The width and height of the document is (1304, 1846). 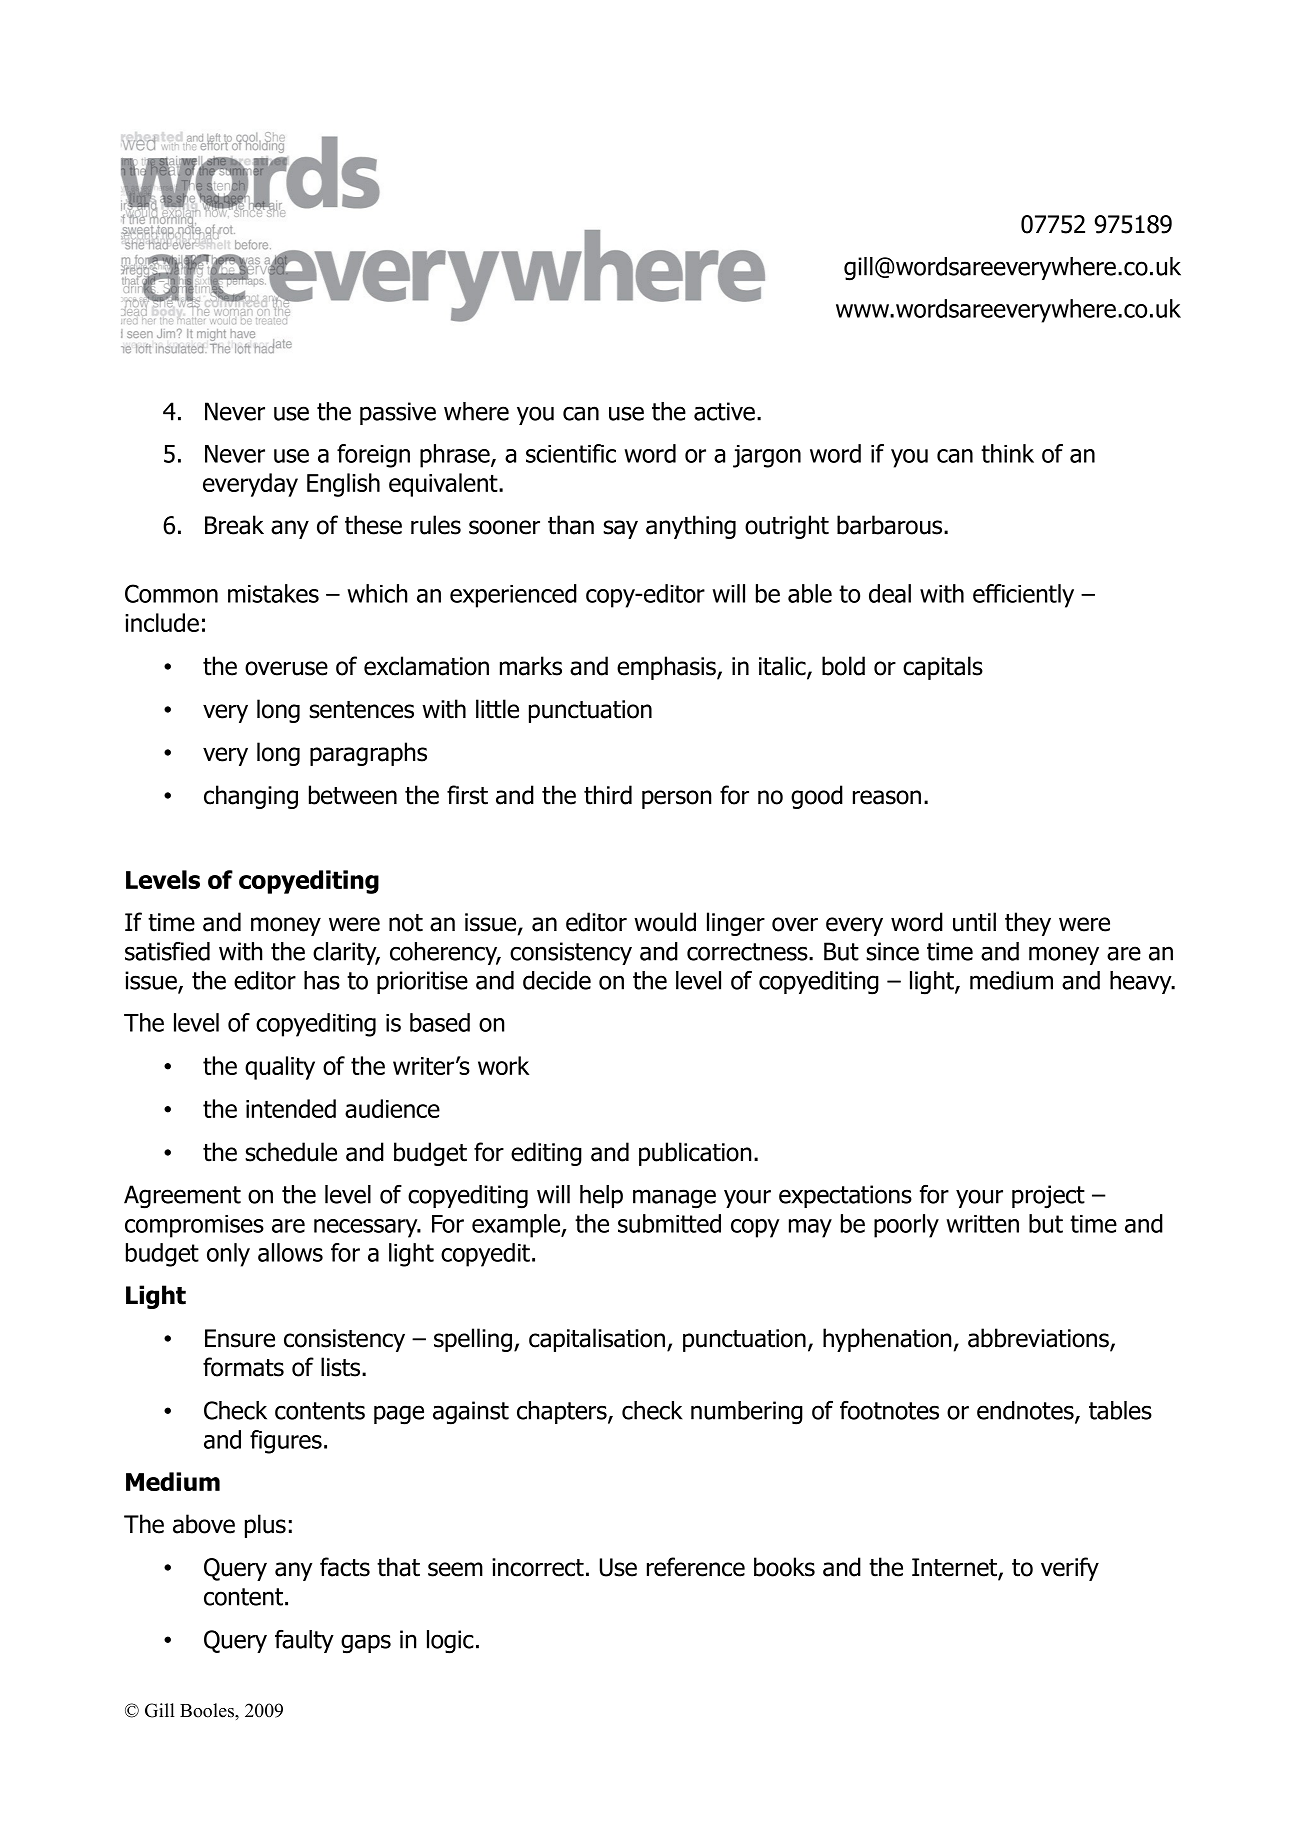 What do you see at coordinates (571, 453) in the document?
I see `scientific` at bounding box center [571, 453].
